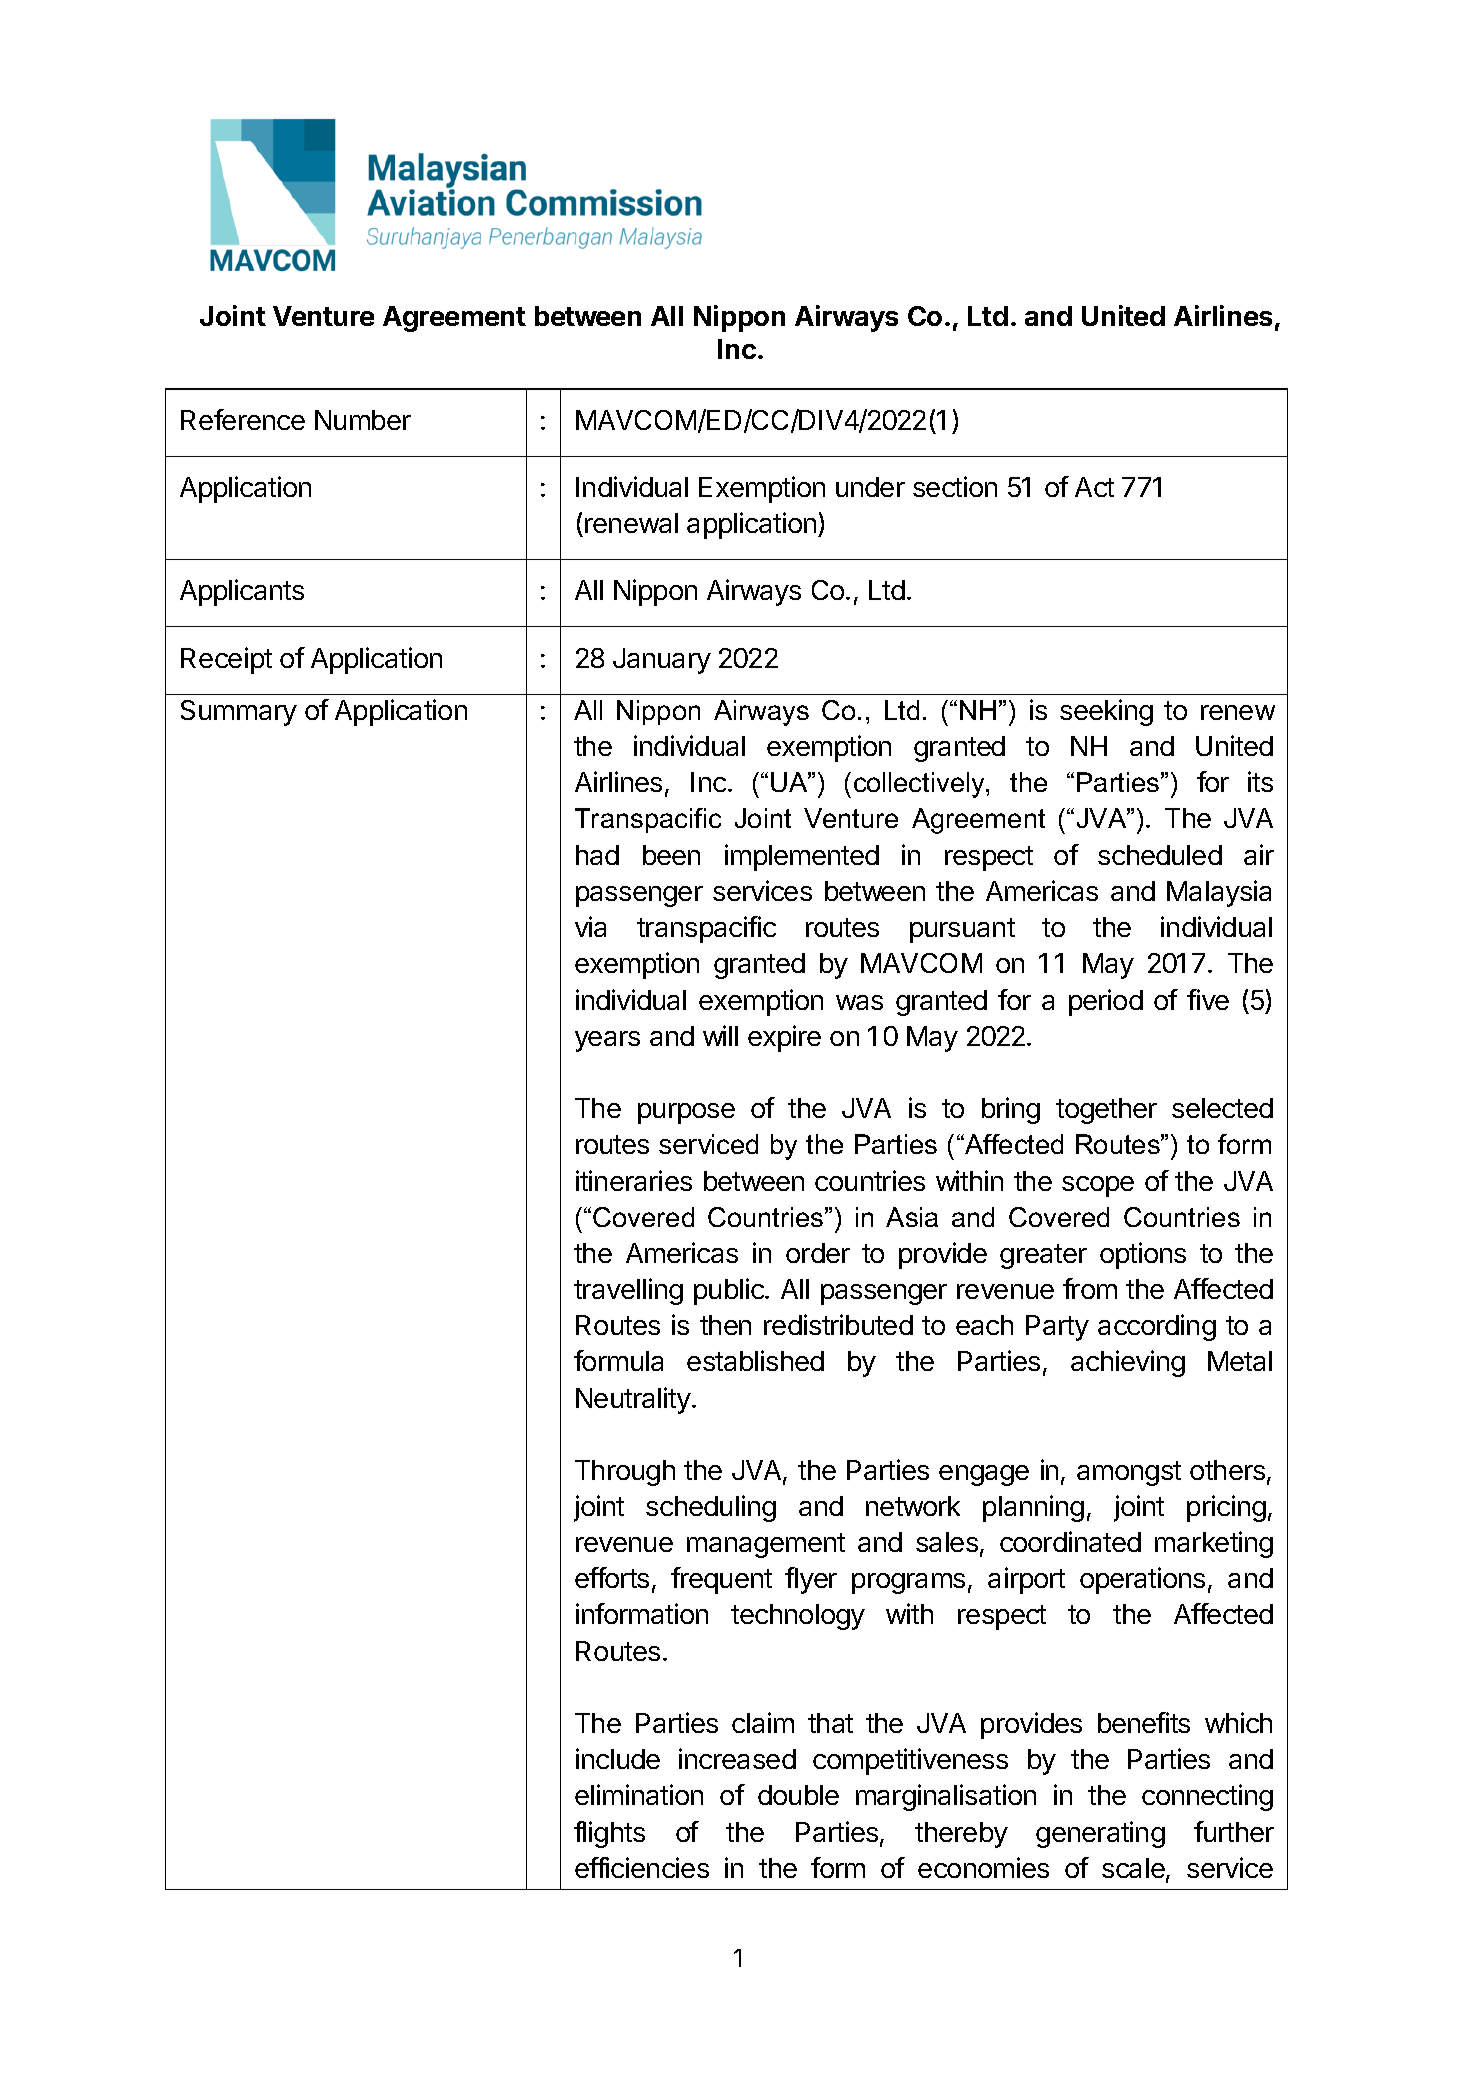  Describe the element at coordinates (1106, 1111) in the screenshot. I see `together` at that location.
